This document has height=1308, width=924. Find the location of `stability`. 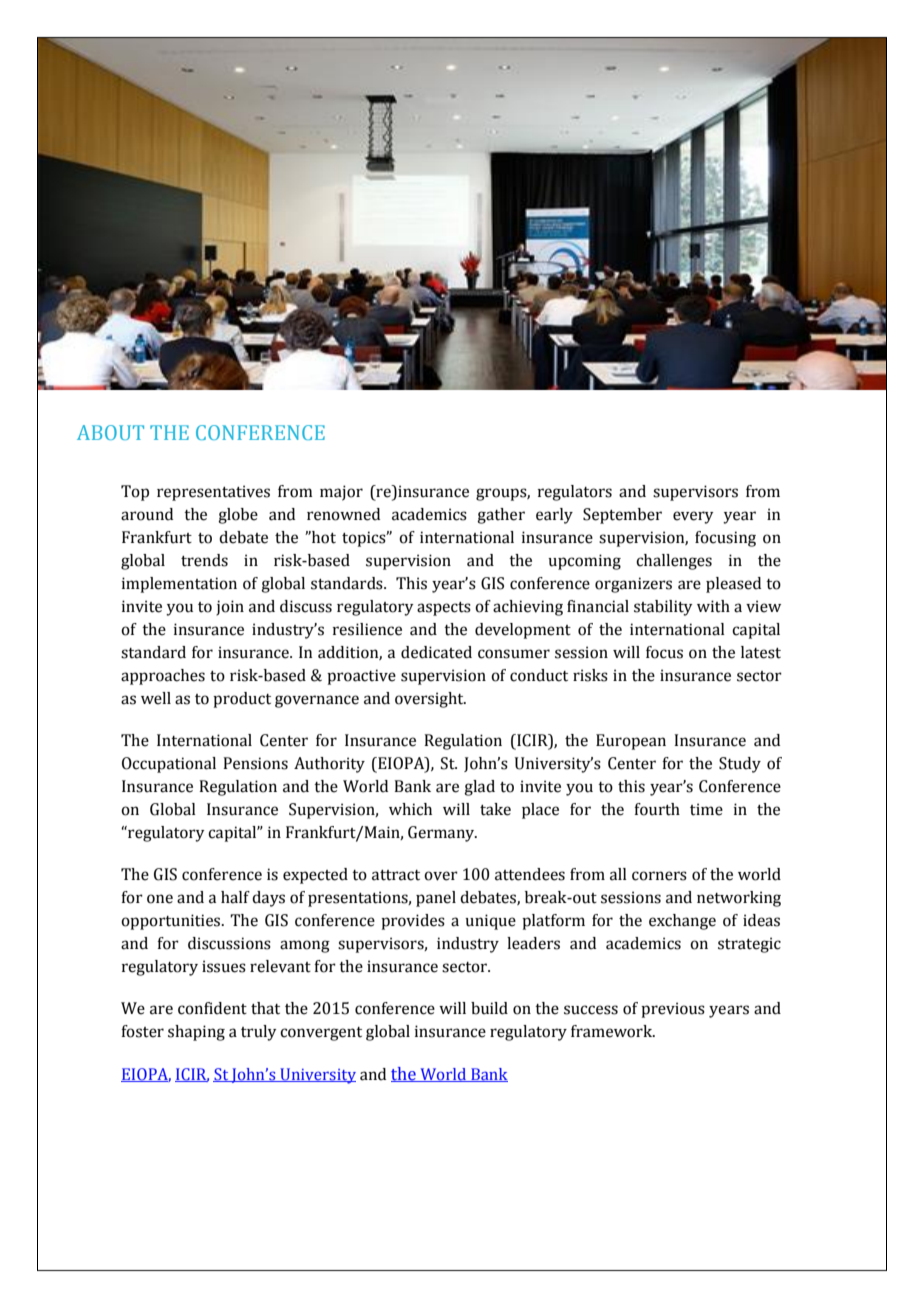

stability is located at coordinates (663, 608).
